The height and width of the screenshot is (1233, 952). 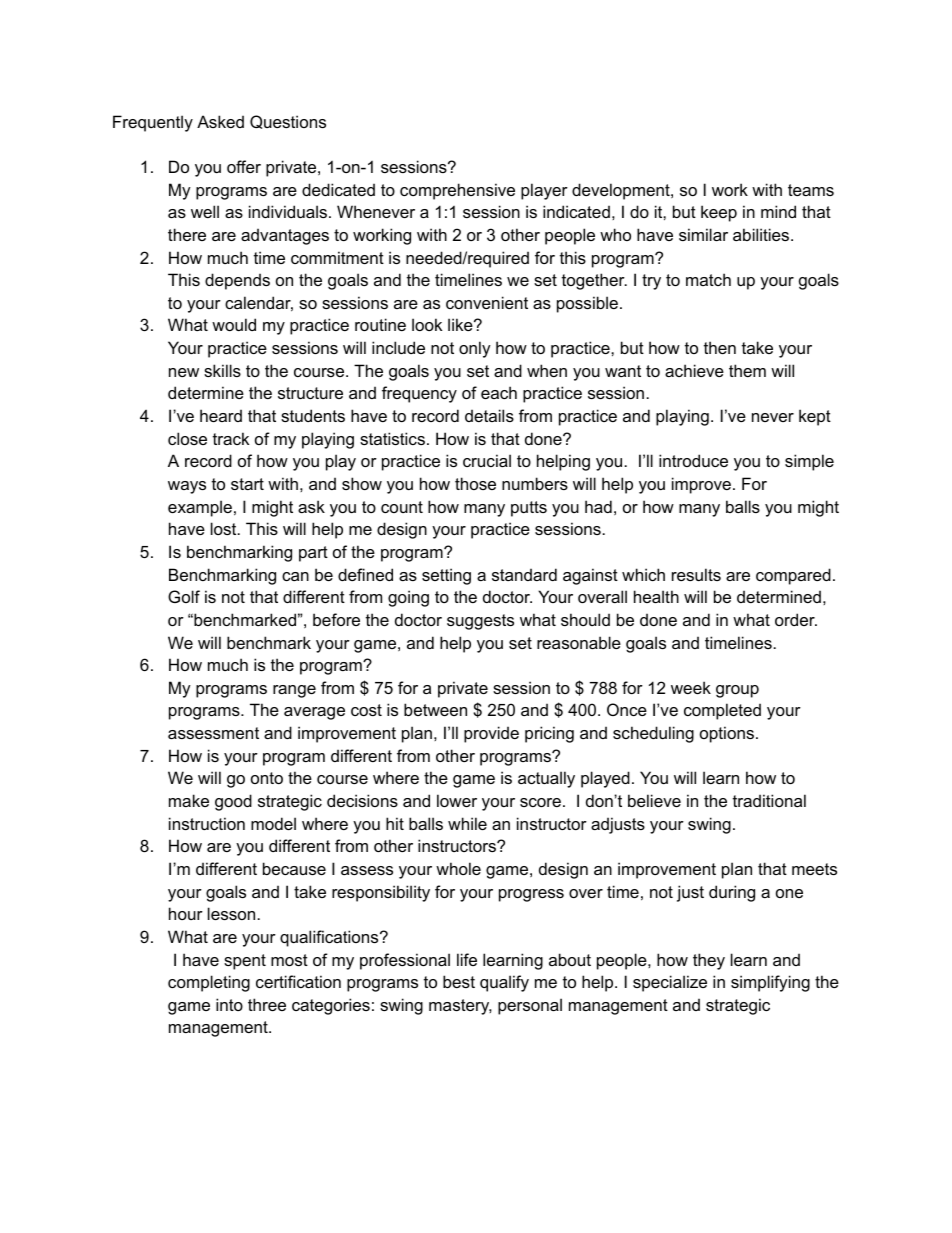 What do you see at coordinates (457, 800) in the screenshot?
I see `lower` at bounding box center [457, 800].
